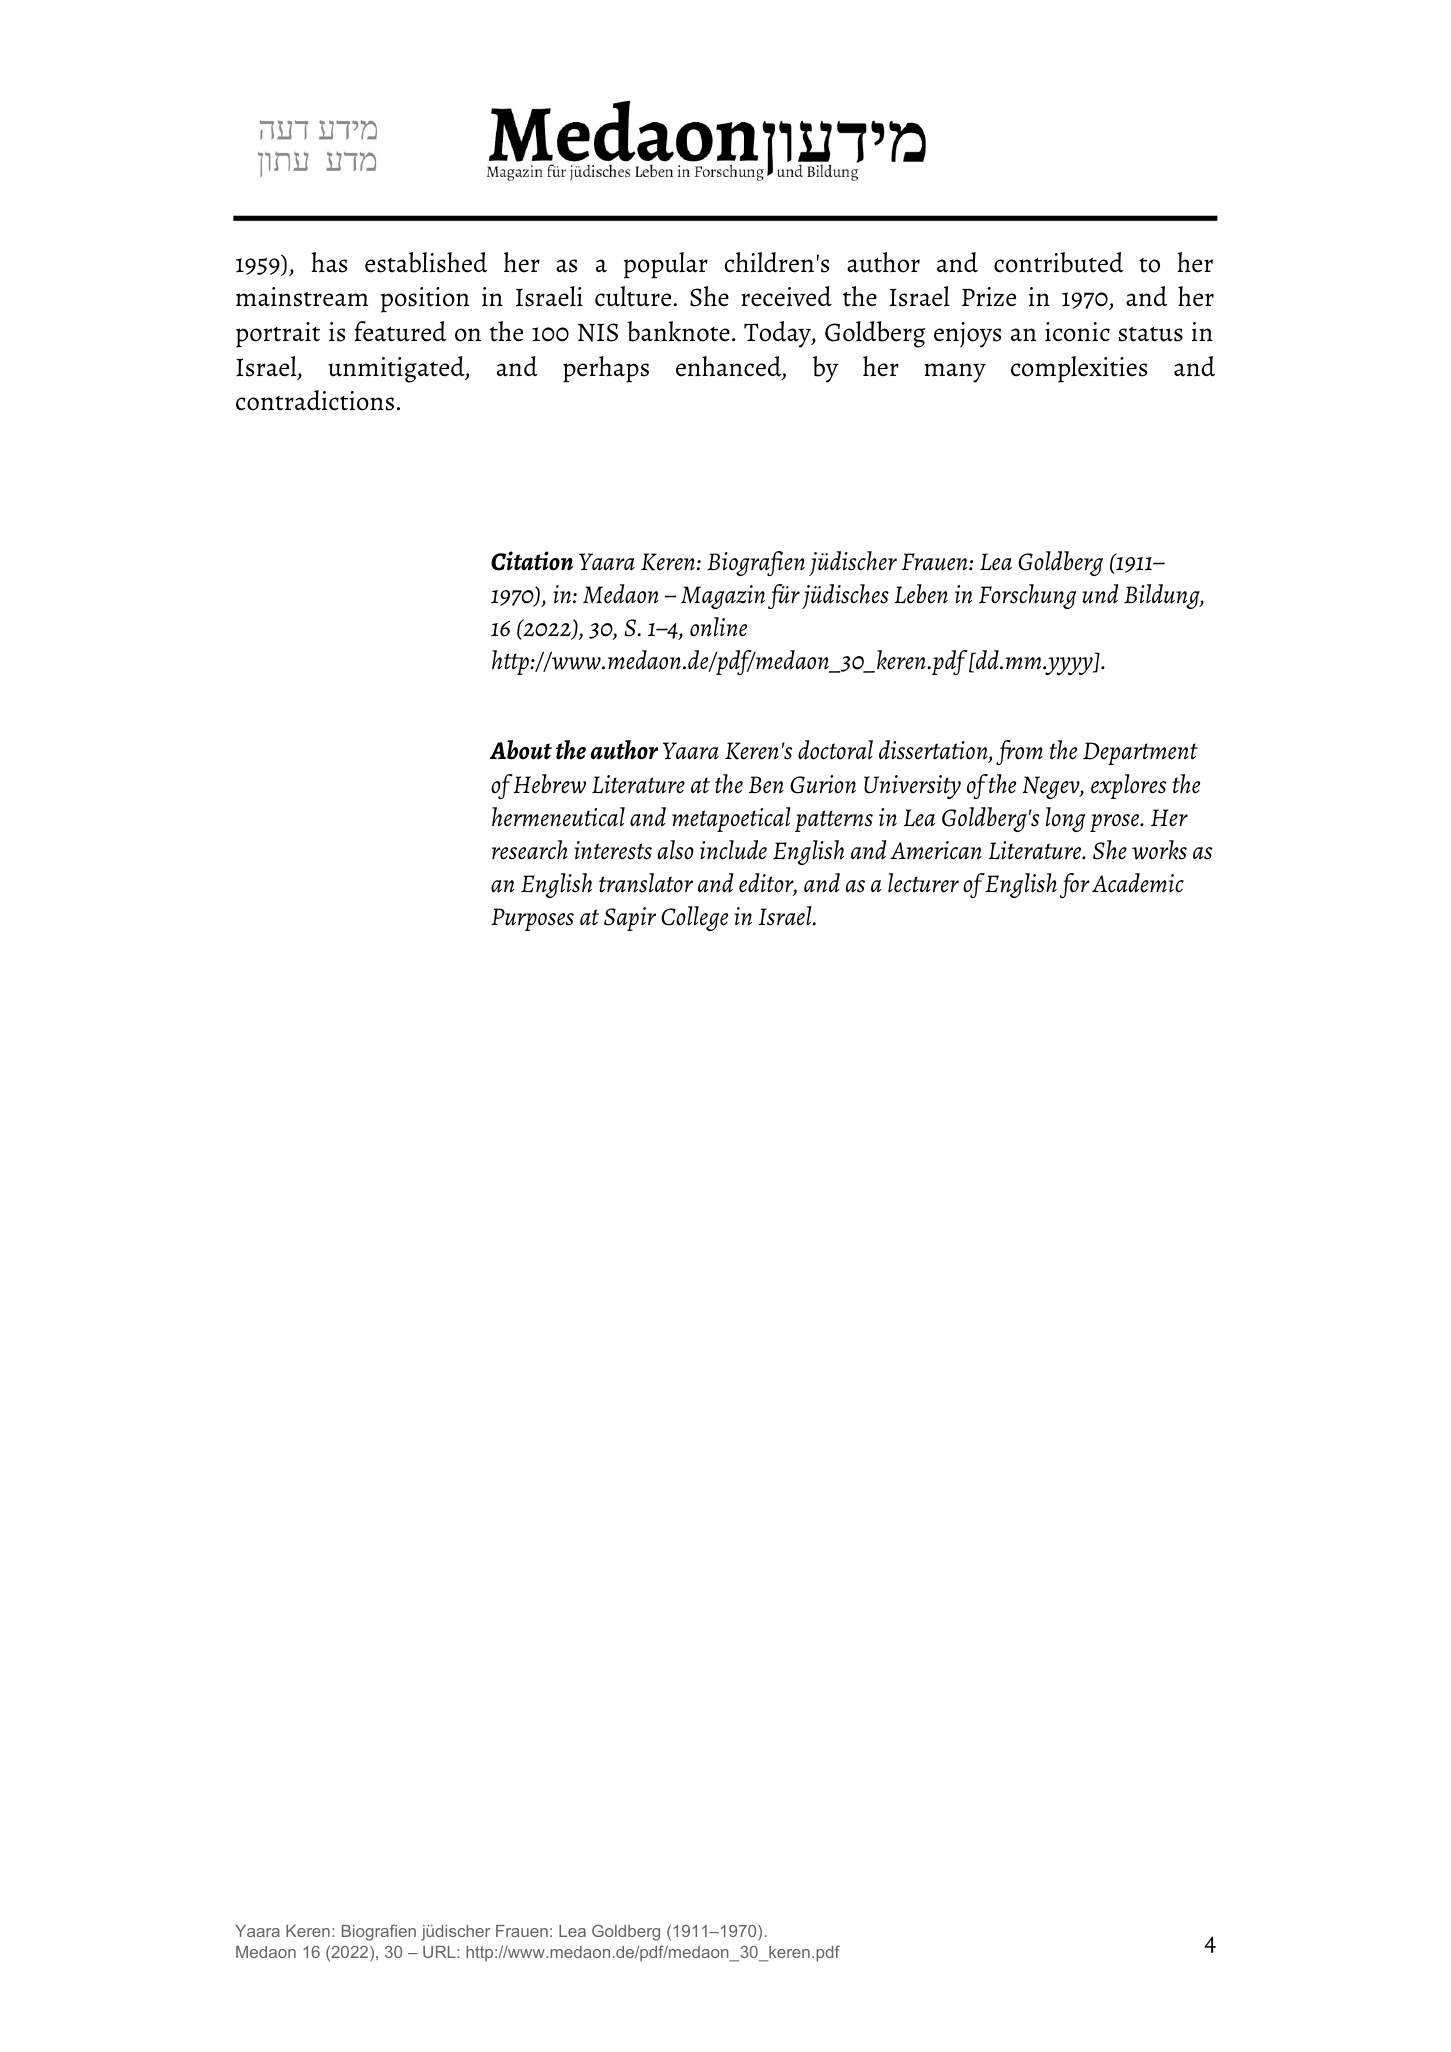 This document has height=2052, width=1451. Describe the element at coordinates (606, 369) in the document. I see `perhaps` at that location.
